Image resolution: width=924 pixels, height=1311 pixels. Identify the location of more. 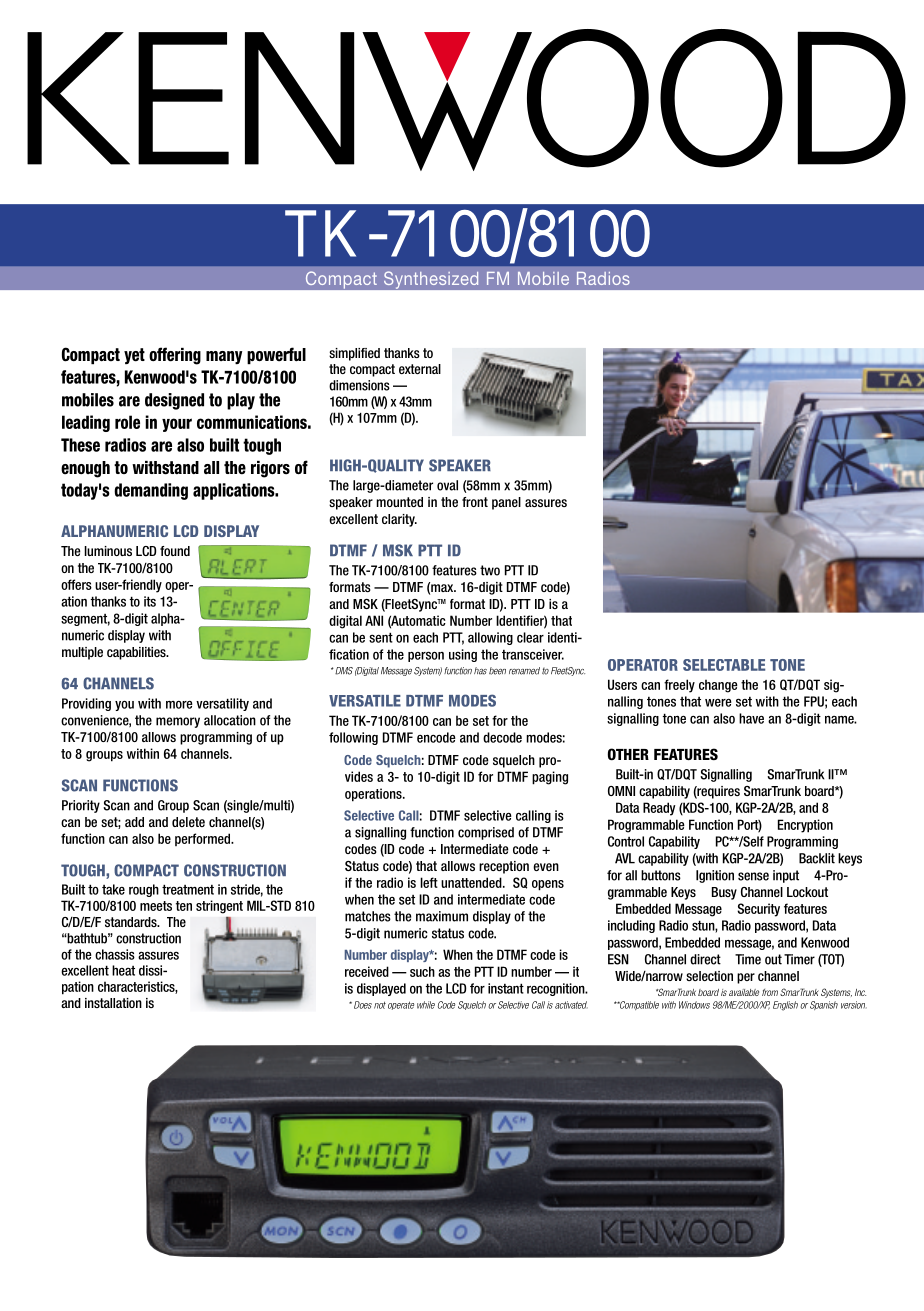
(179, 705).
